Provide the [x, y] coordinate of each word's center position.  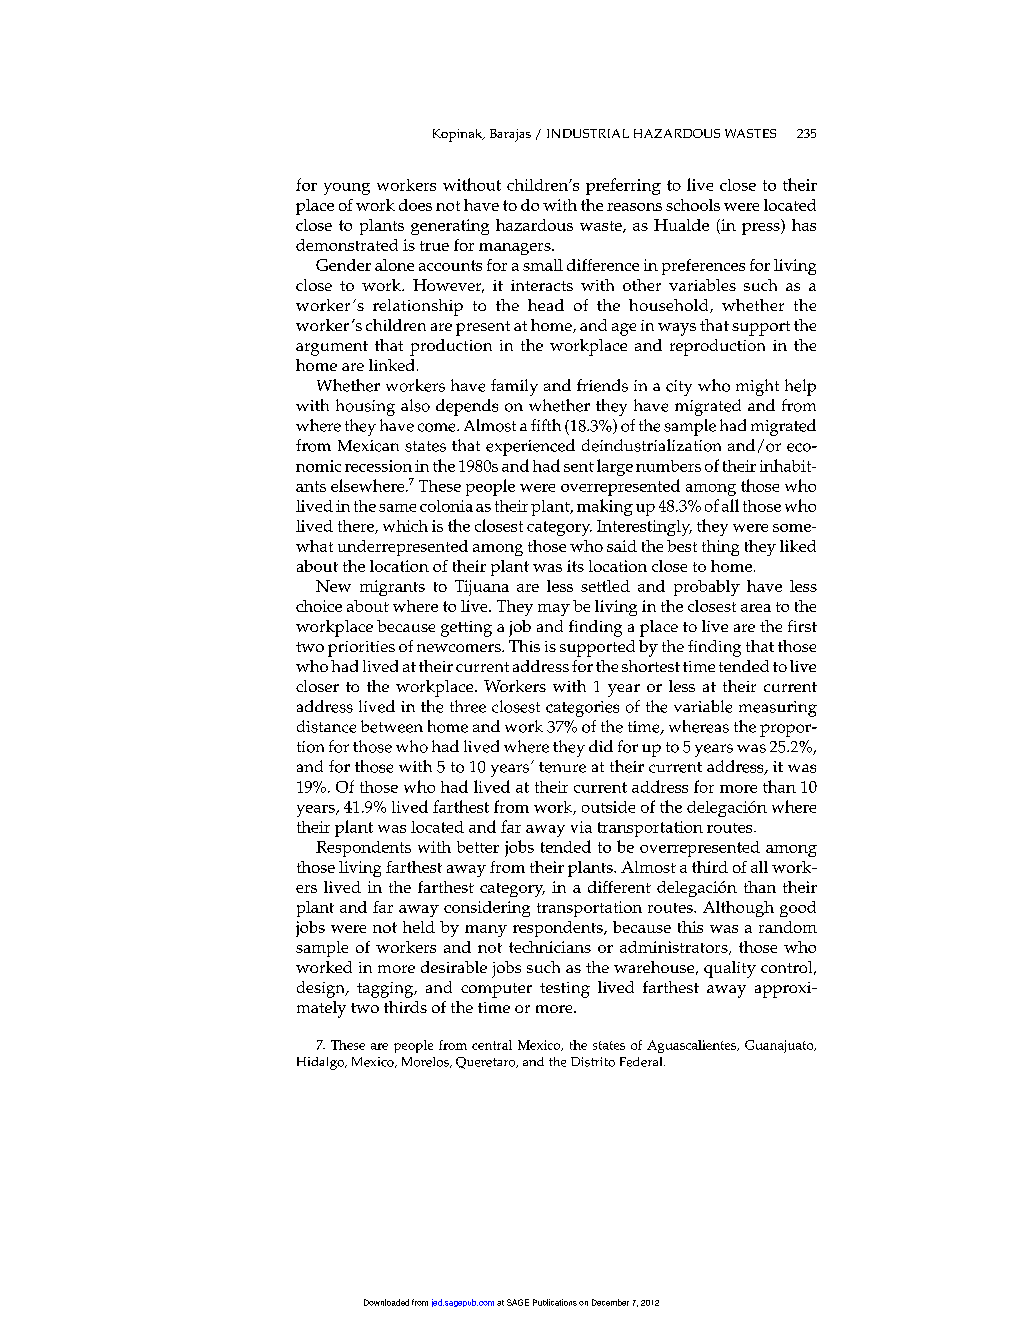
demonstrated [347, 245]
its [575, 566]
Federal [642, 1062]
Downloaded [386, 1302]
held [419, 927]
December [610, 1302]
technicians [550, 947]
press [762, 229]
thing [720, 548]
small [543, 265]
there [357, 527]
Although [738, 909]
